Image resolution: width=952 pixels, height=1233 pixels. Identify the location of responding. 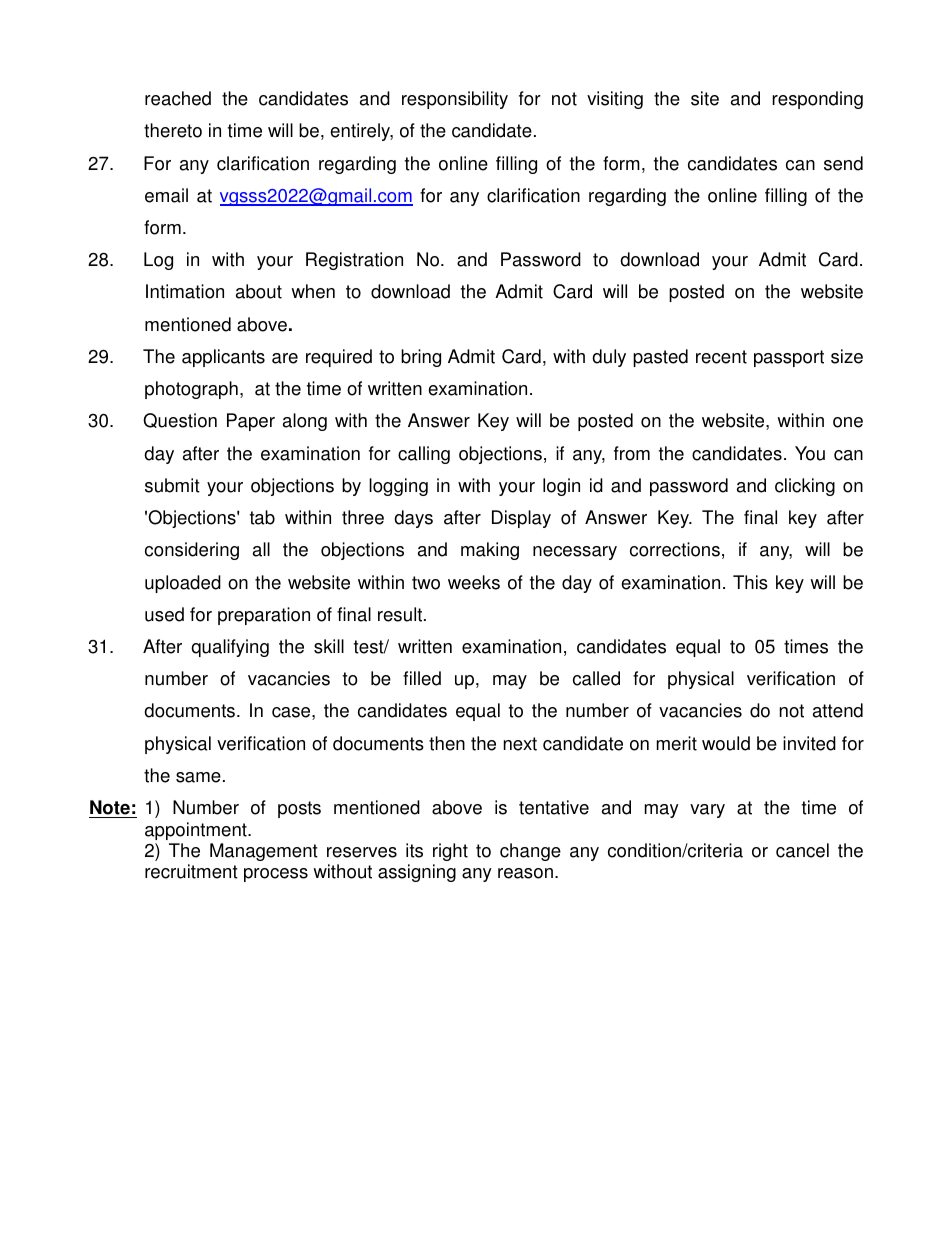
(817, 100).
